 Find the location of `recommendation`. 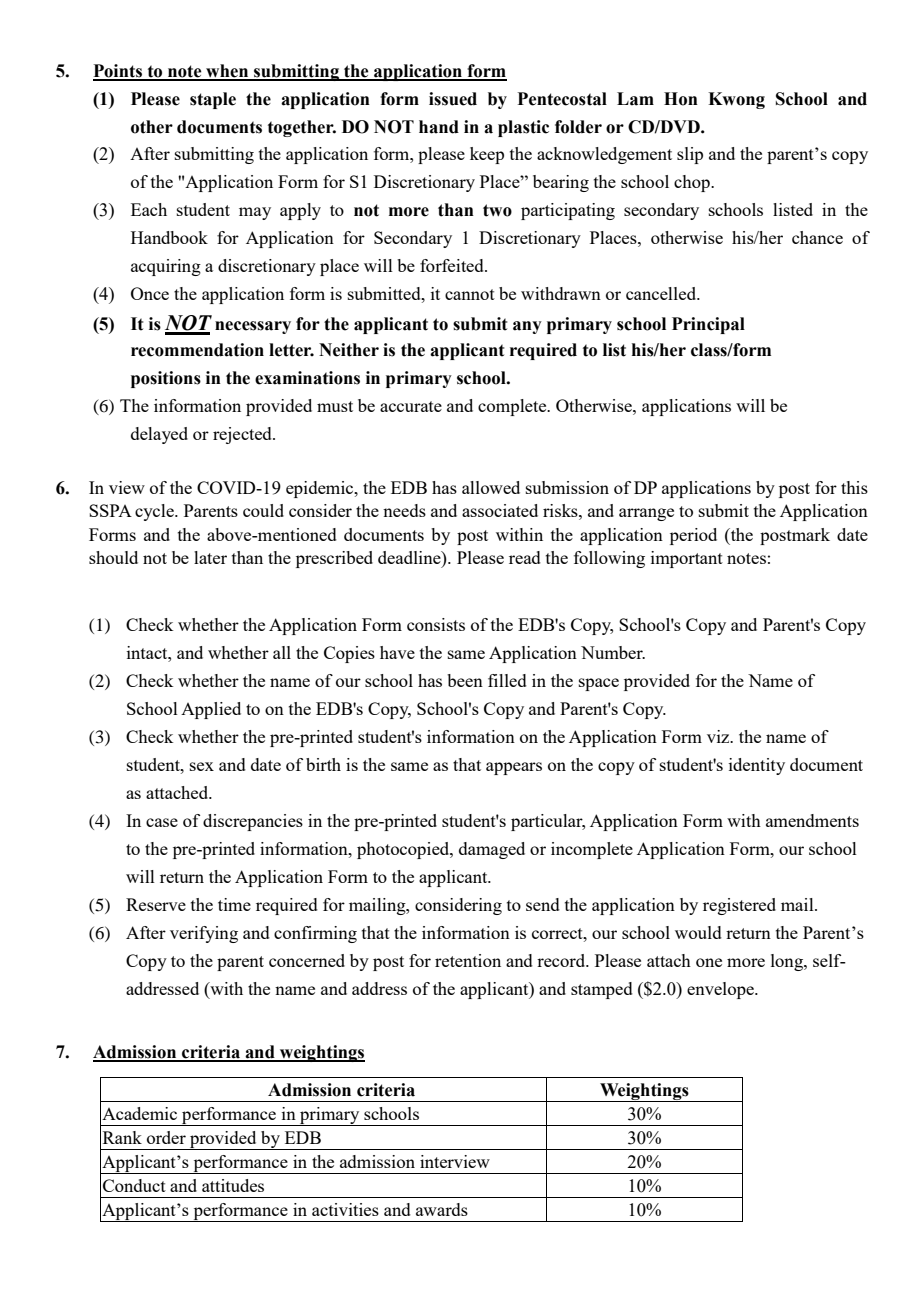

recommendation is located at coordinates (197, 350).
